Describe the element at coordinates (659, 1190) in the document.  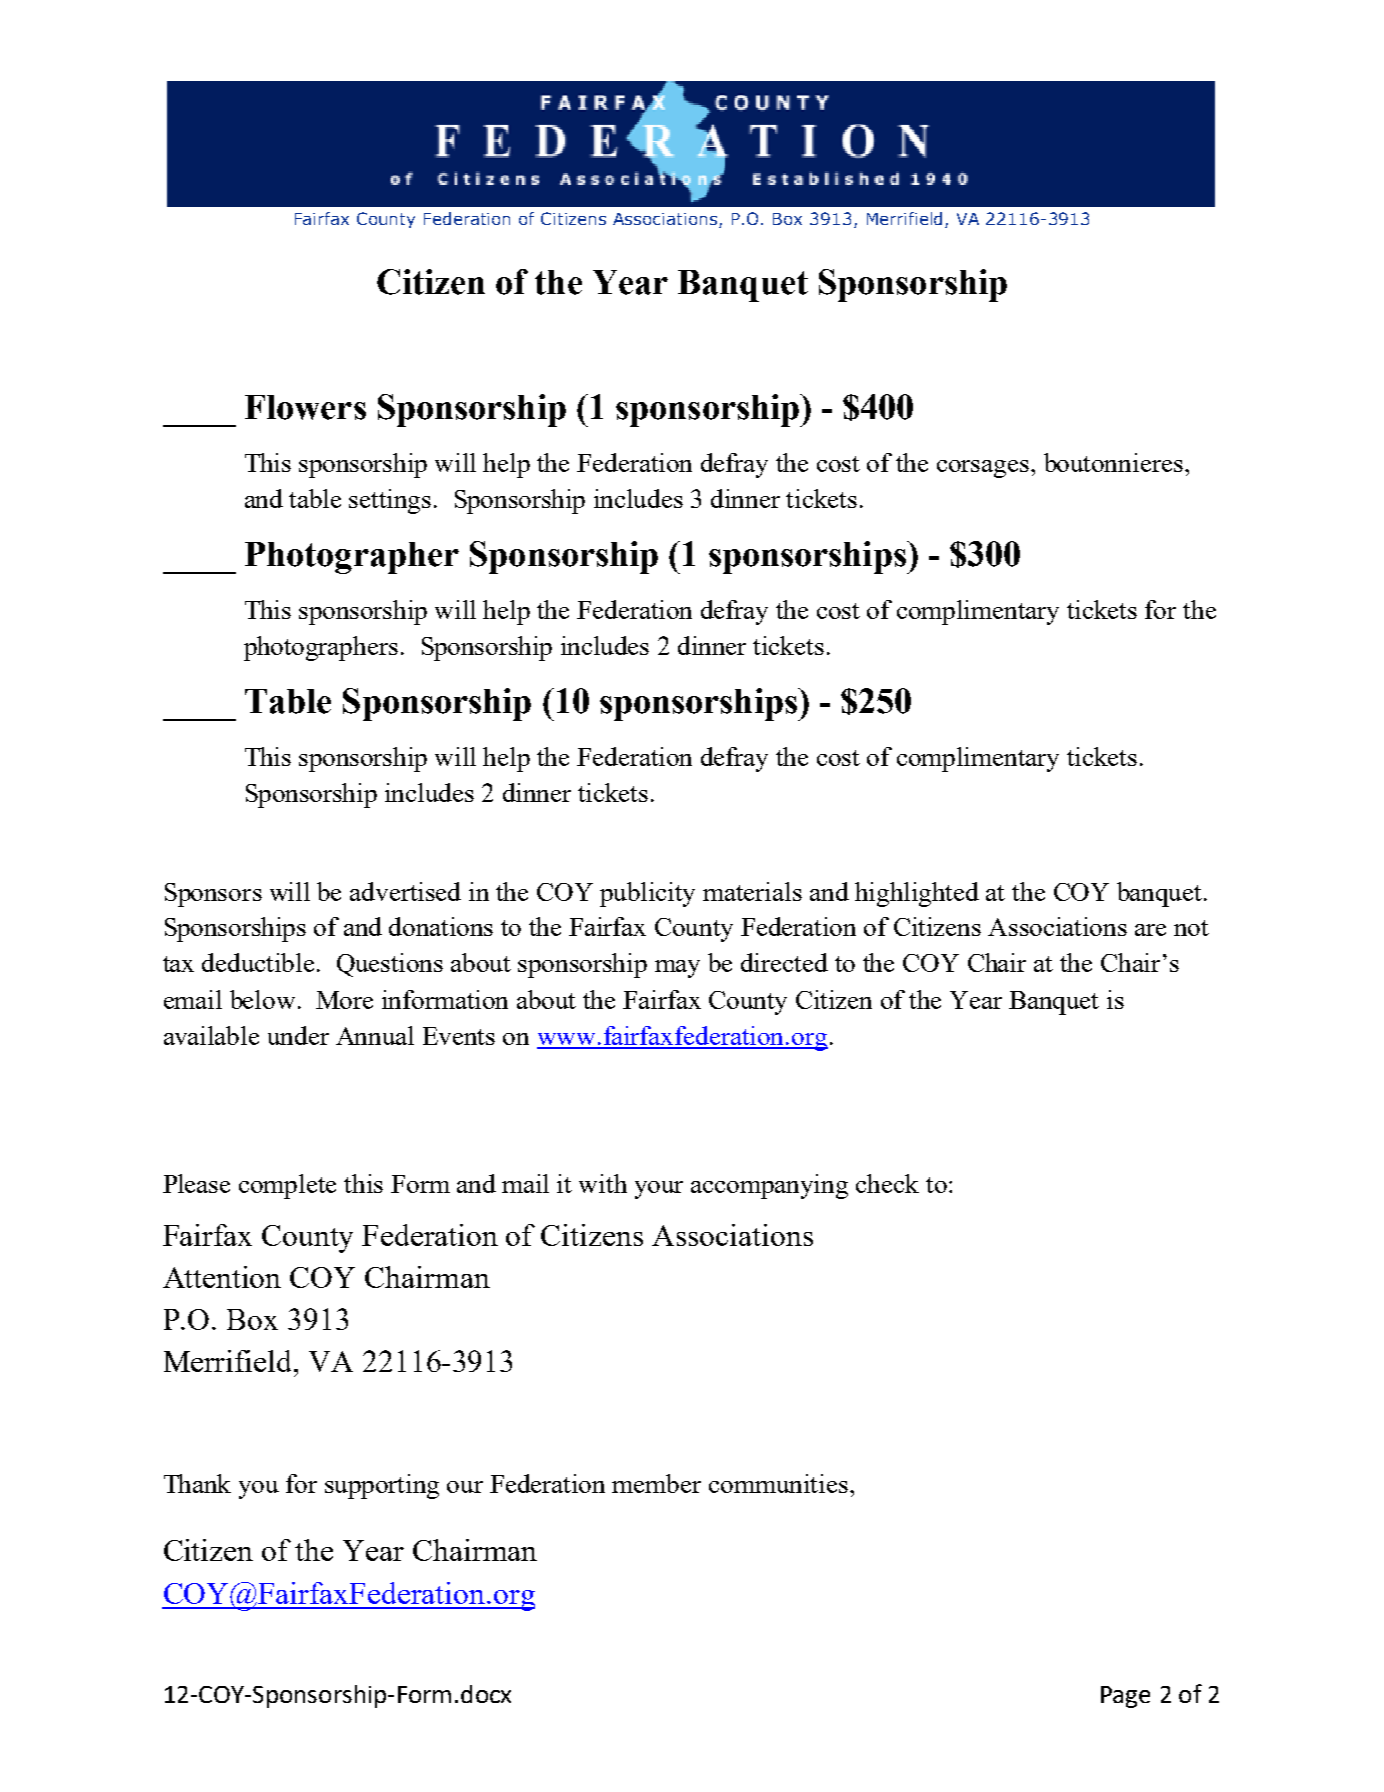
I see `your` at that location.
